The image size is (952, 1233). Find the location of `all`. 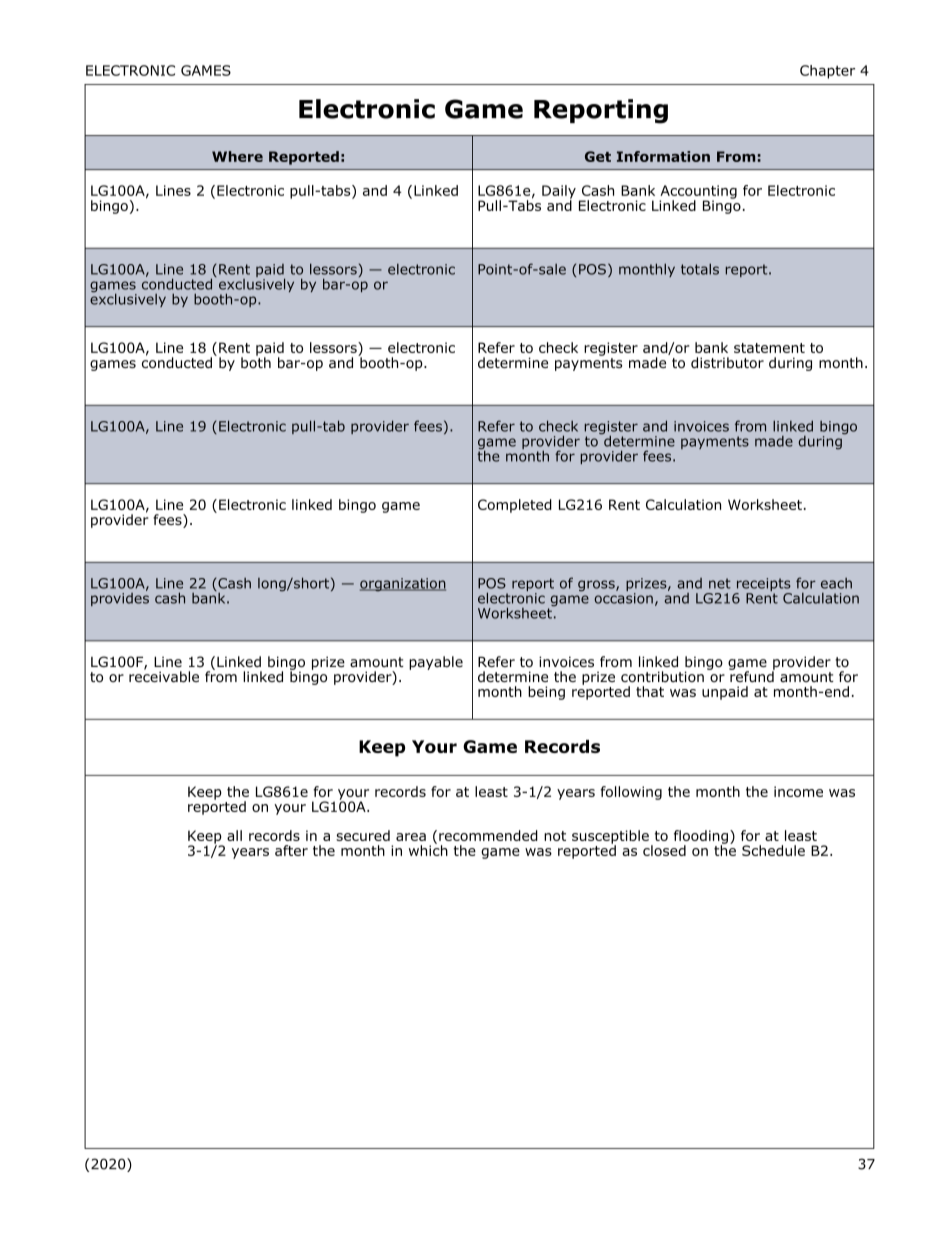

all is located at coordinates (234, 835).
